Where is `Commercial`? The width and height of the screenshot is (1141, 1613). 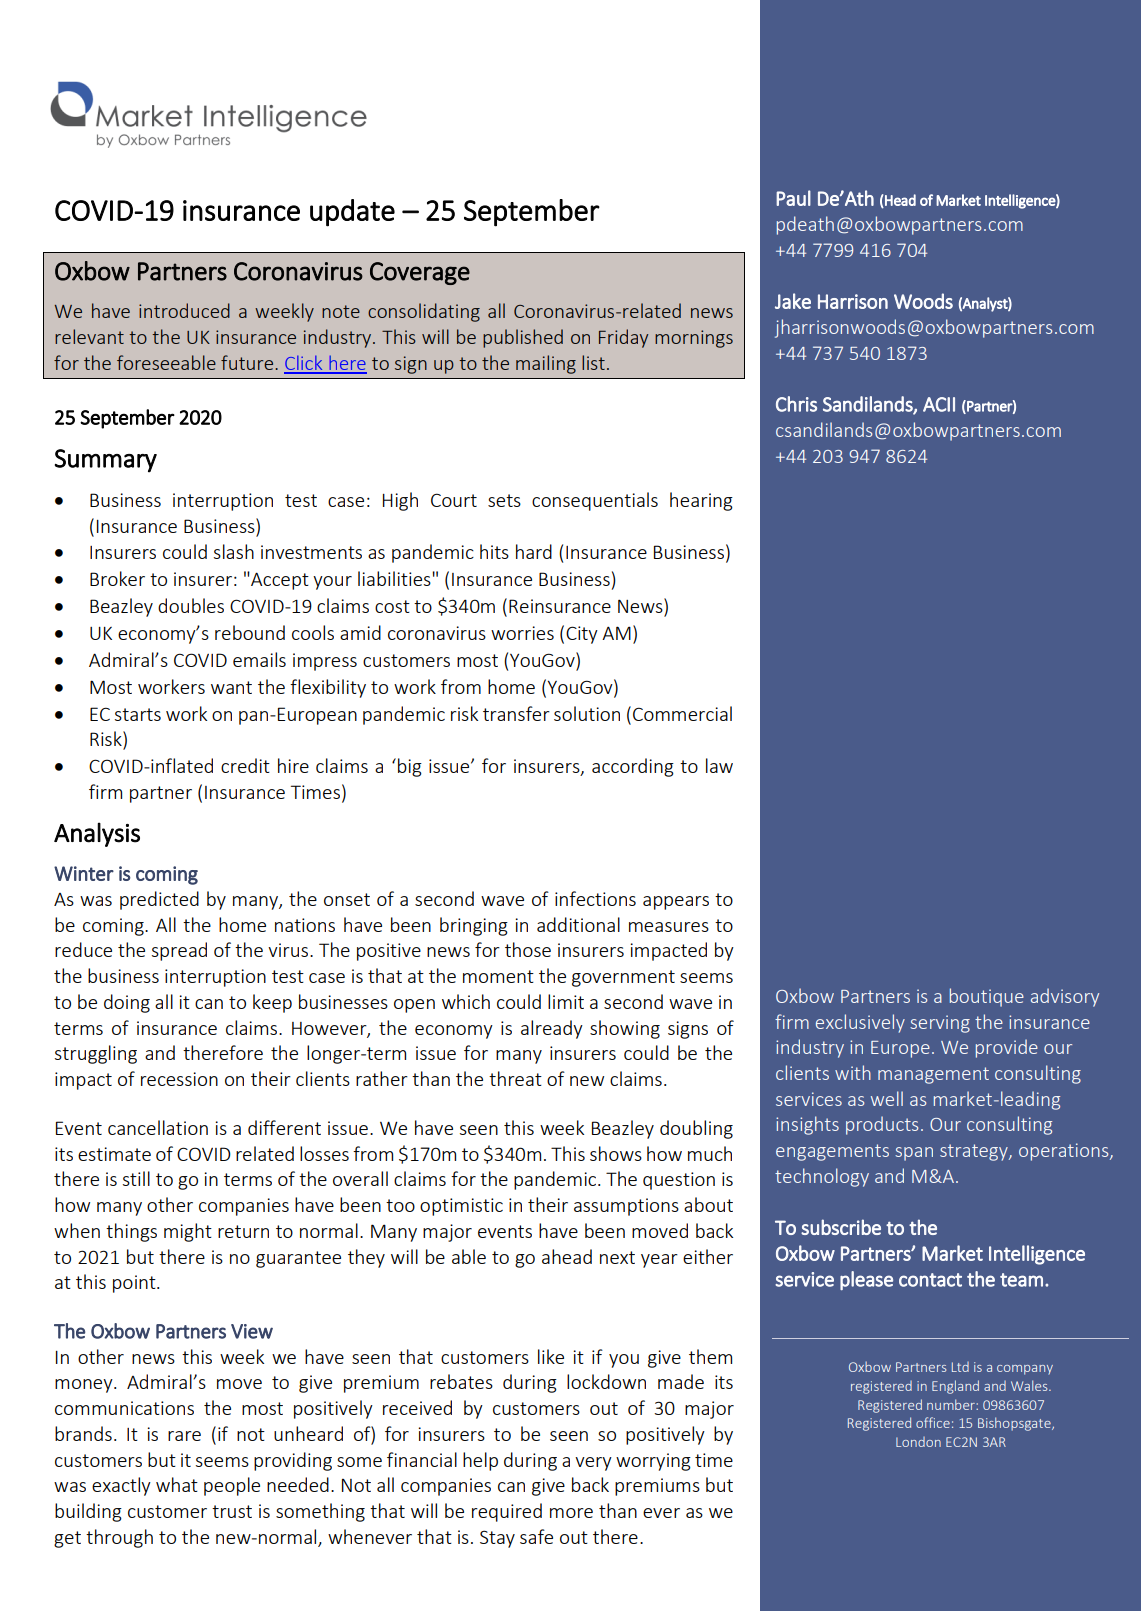 Commercial is located at coordinates (682, 713).
